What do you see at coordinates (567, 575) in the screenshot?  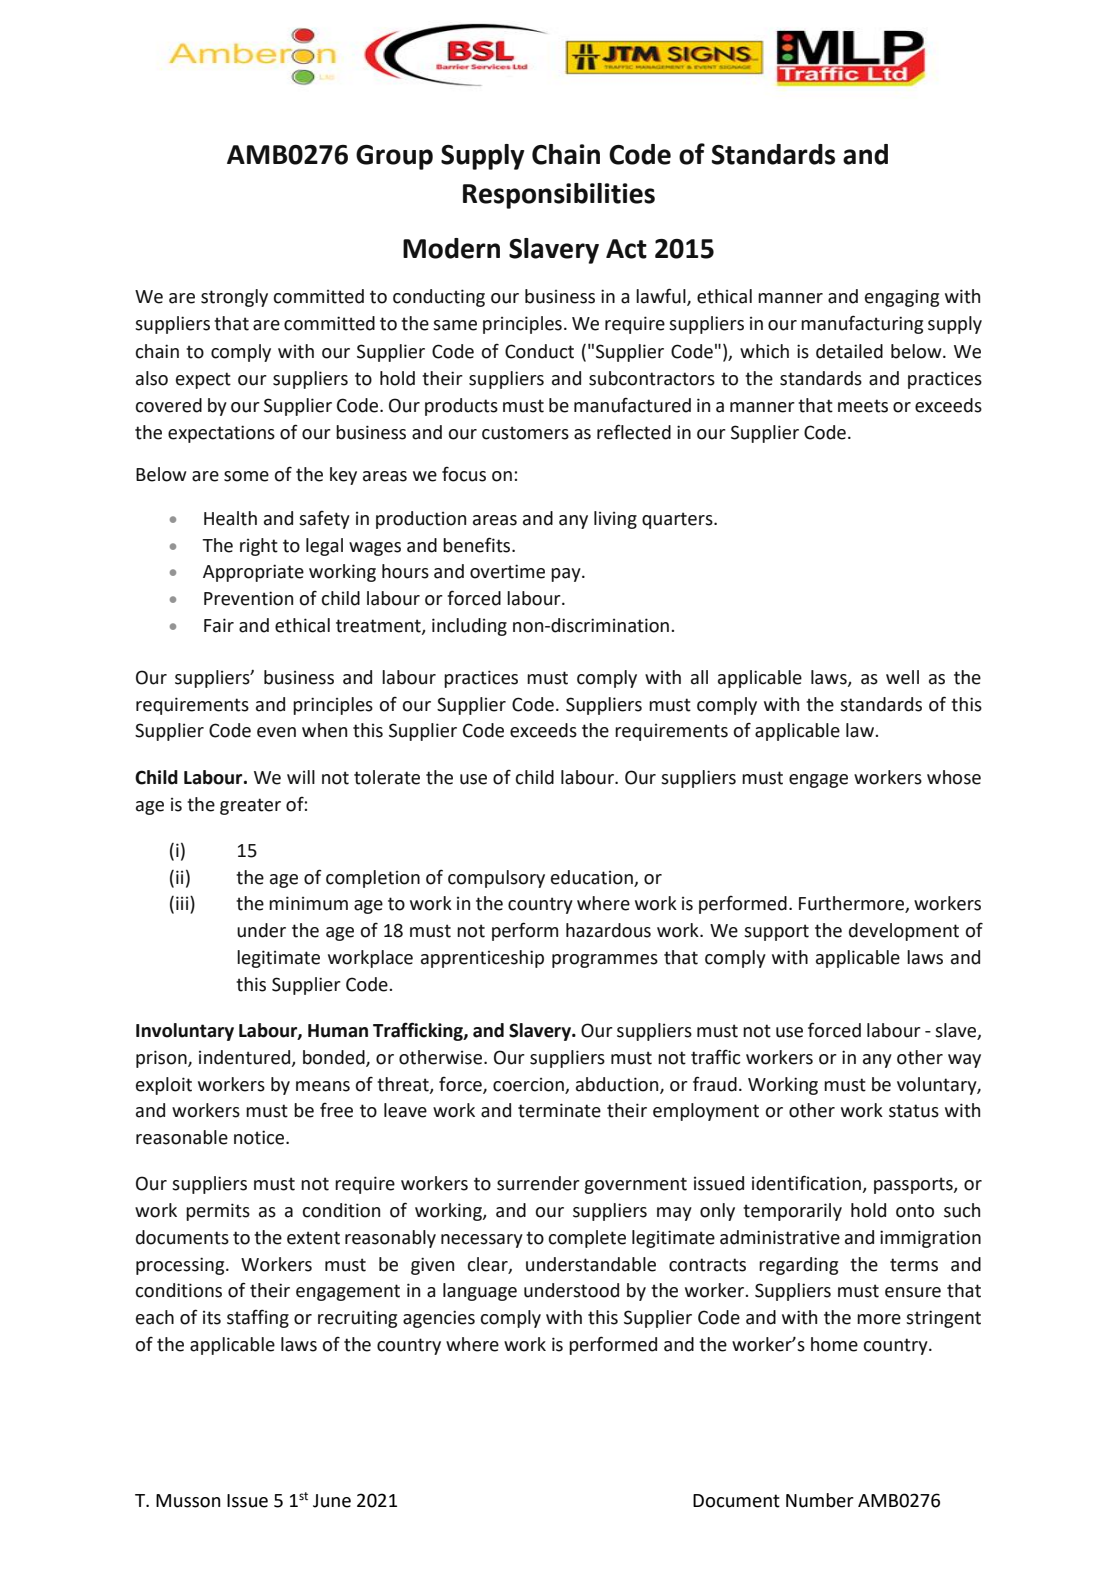 I see `pay` at bounding box center [567, 575].
